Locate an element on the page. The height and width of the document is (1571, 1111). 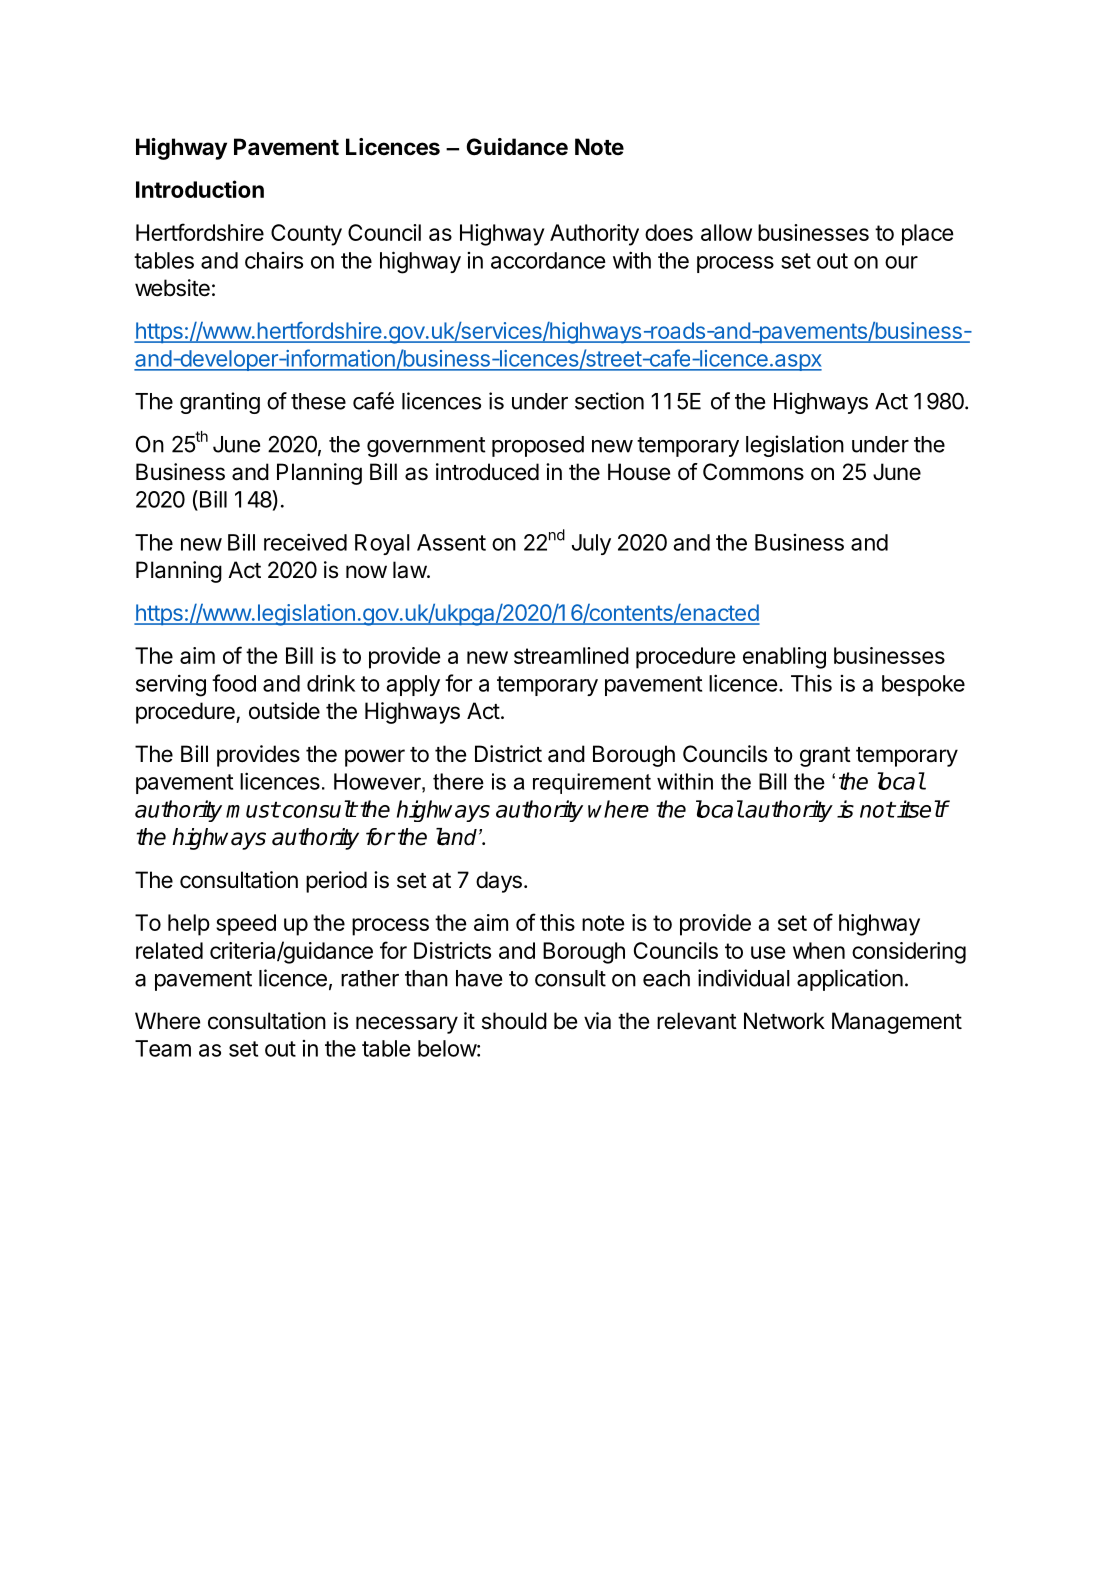
Team is located at coordinates (163, 1048).
